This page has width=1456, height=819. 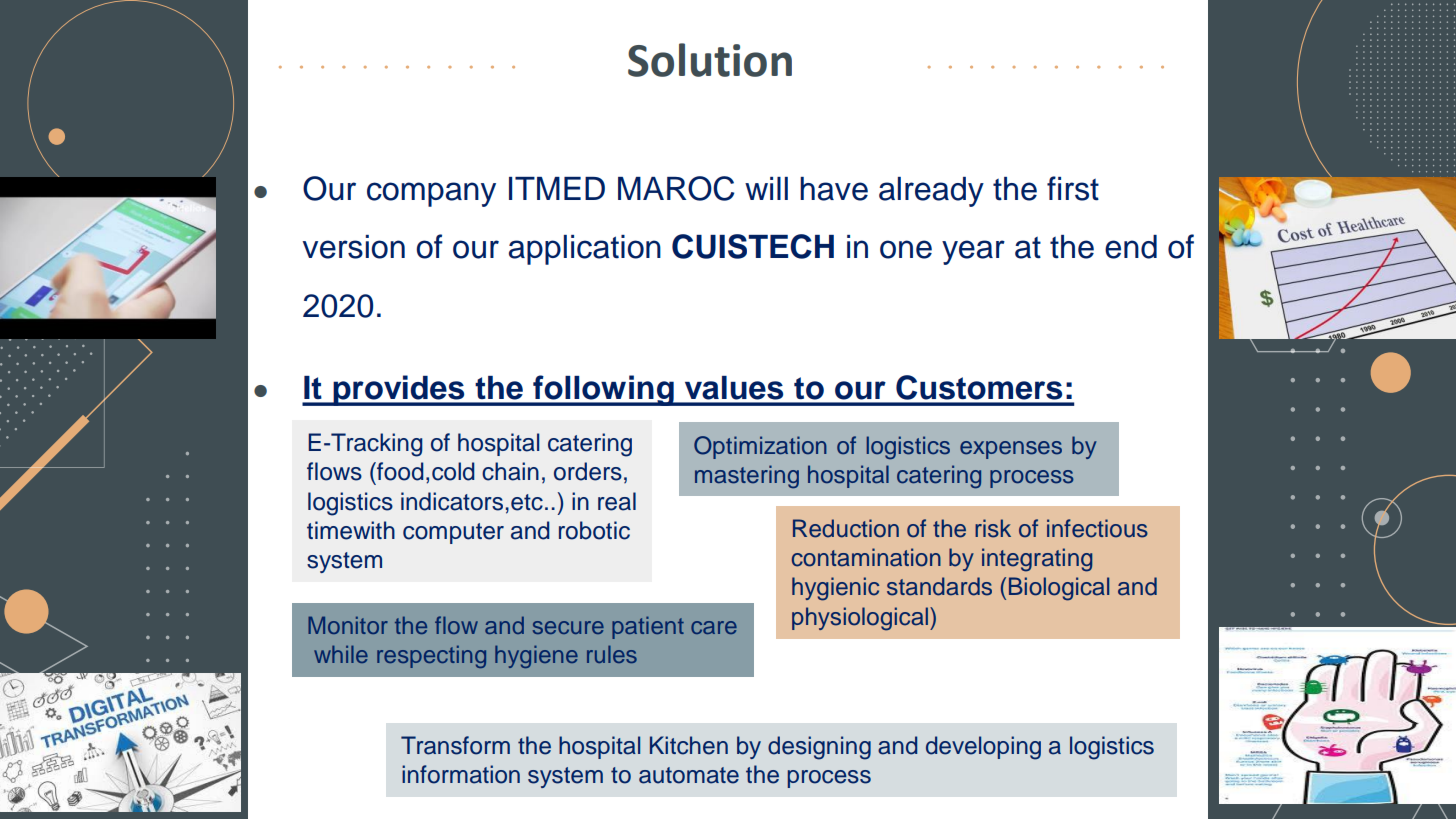 What do you see at coordinates (585, 250) in the page?
I see `application` at bounding box center [585, 250].
